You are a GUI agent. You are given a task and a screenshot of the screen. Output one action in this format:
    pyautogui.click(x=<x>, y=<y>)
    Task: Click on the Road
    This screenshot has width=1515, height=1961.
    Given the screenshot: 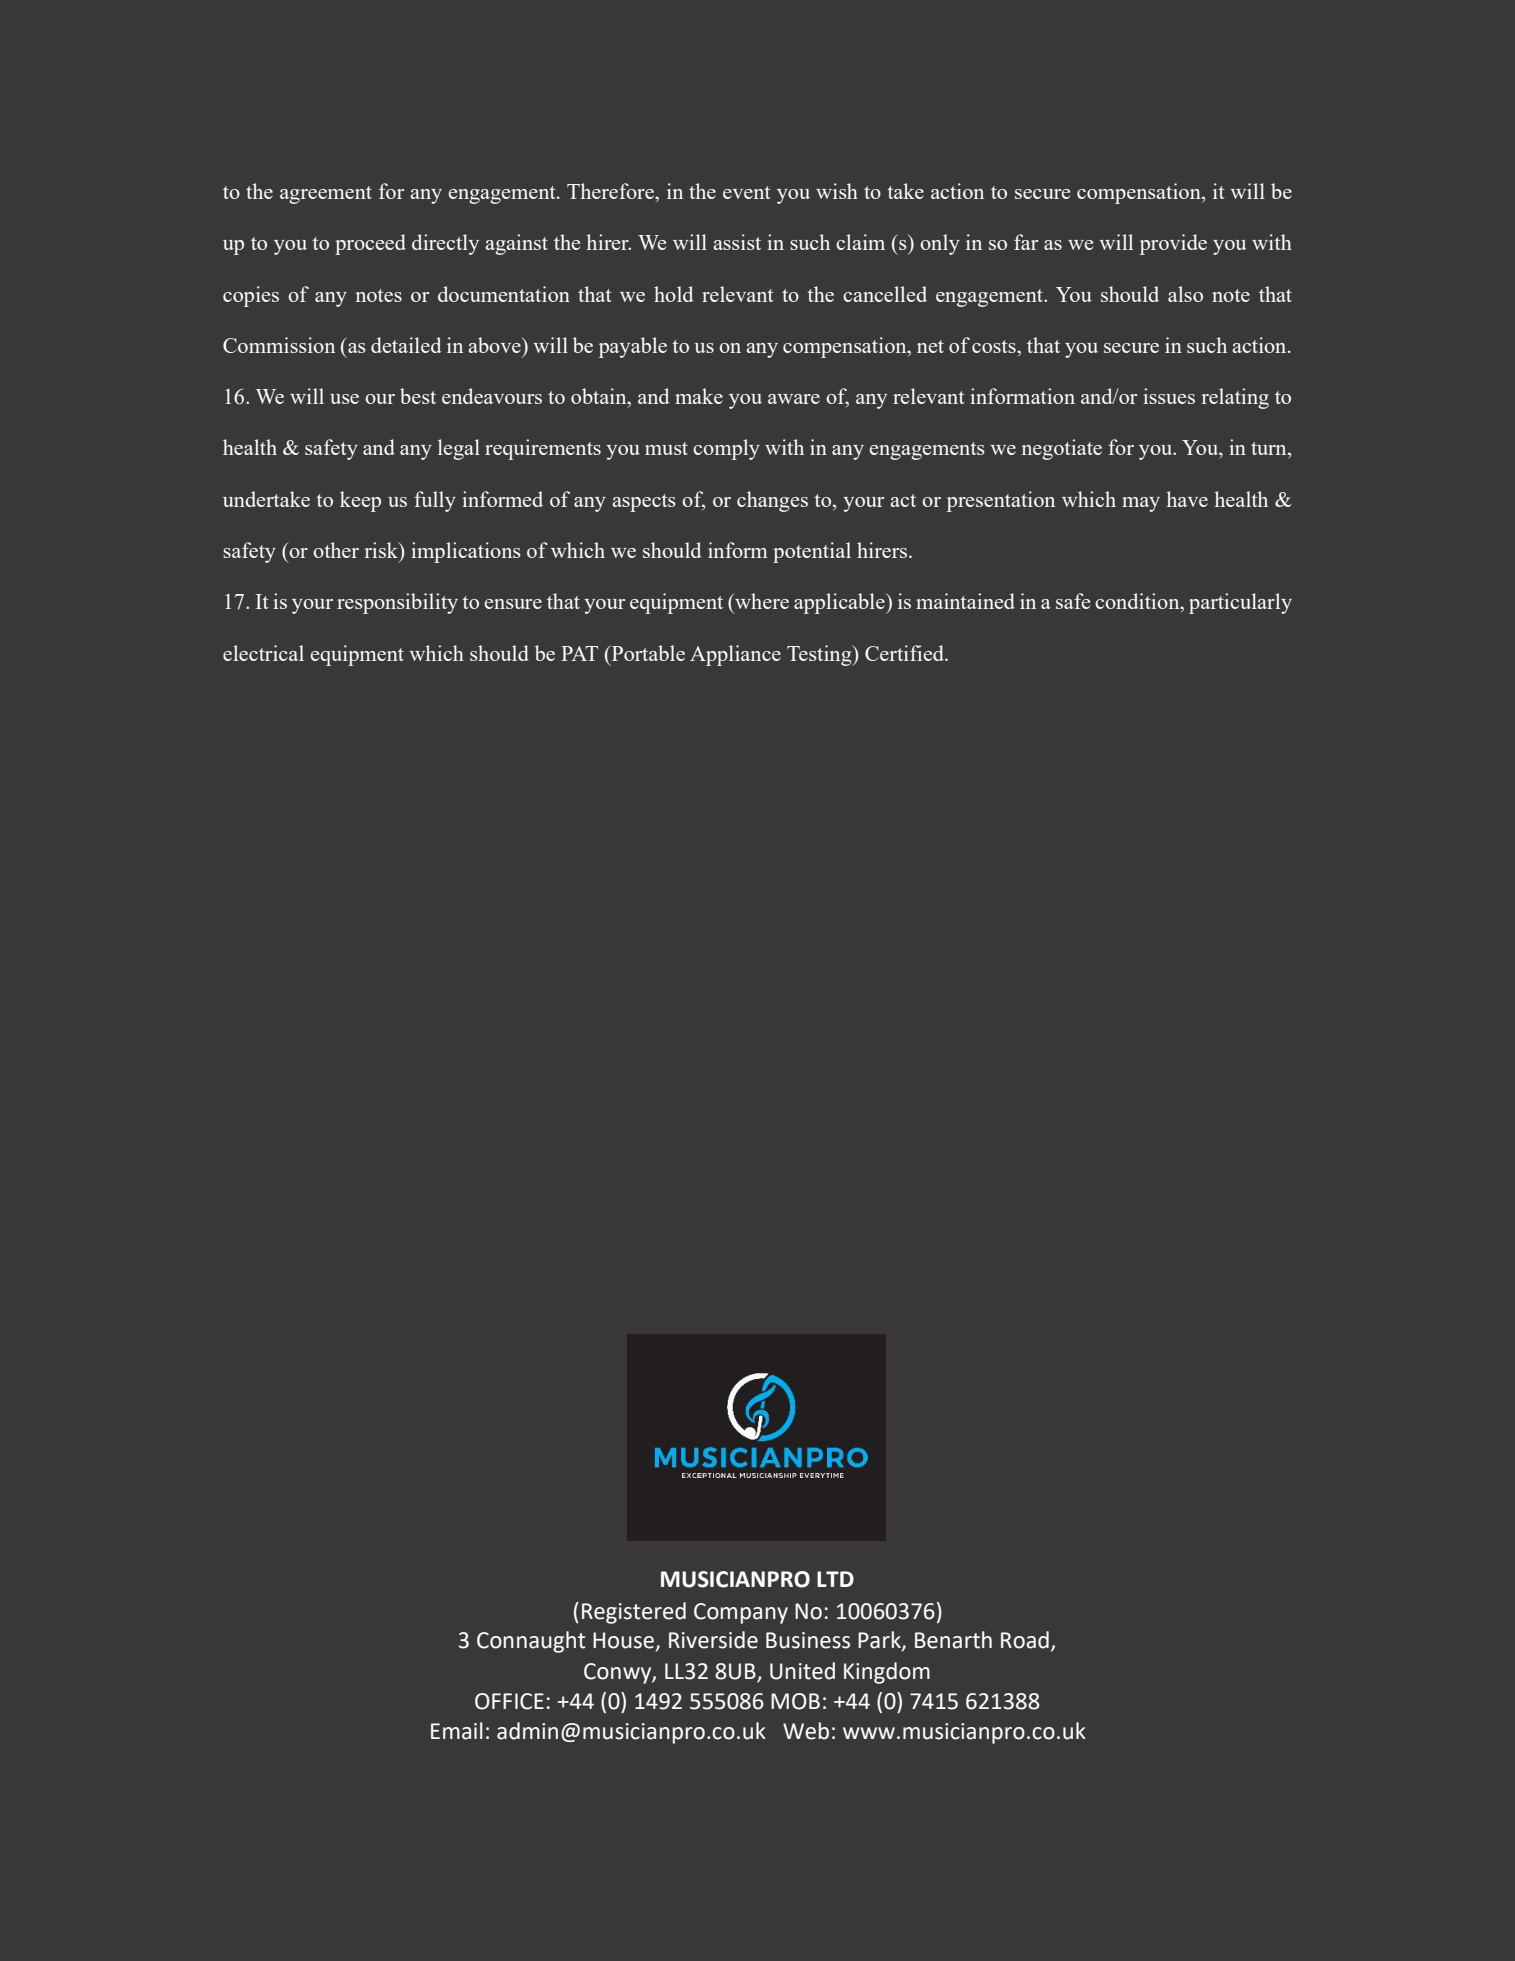 What is the action you would take?
    pyautogui.click(x=1025, y=1640)
